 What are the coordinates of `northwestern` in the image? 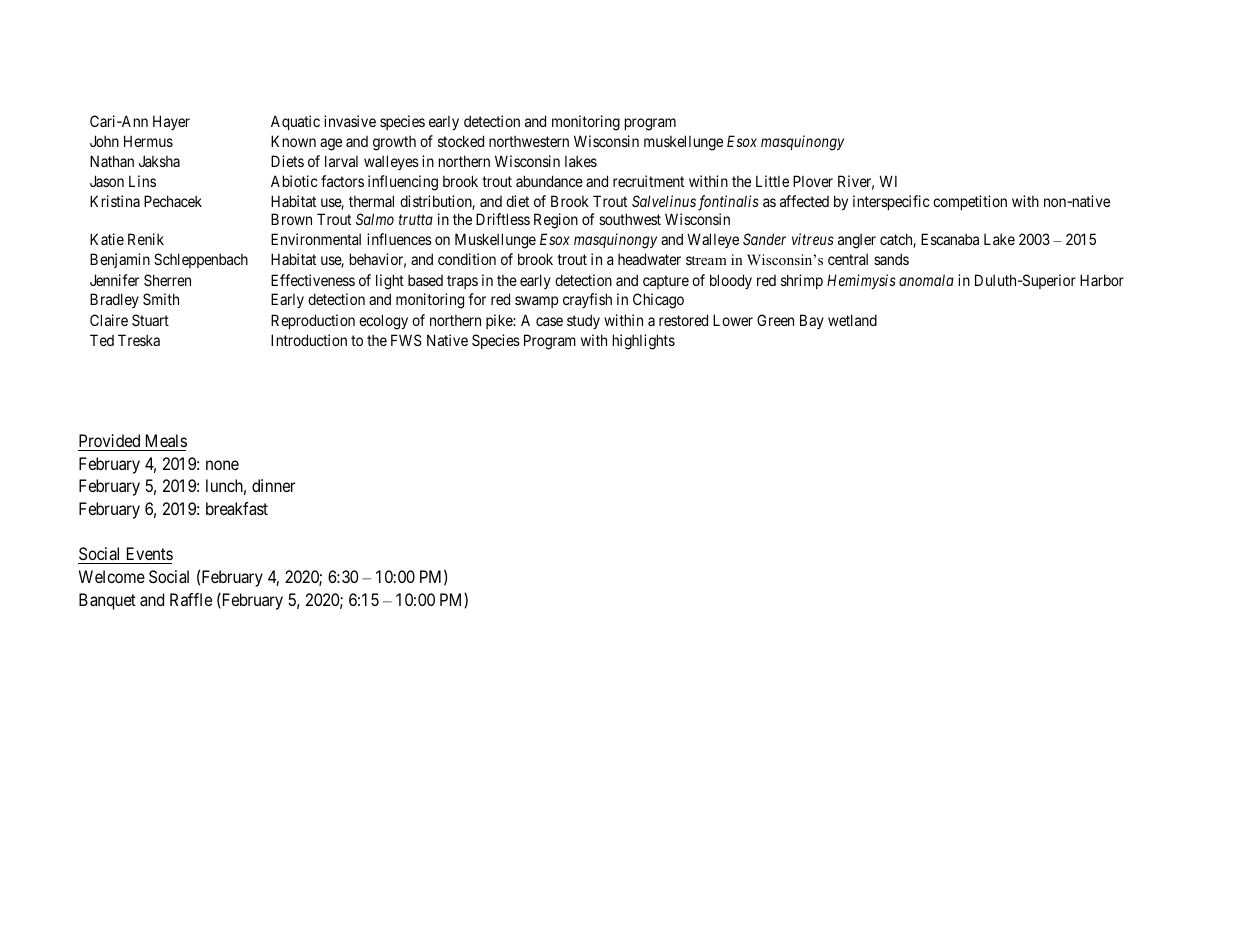 It's located at (529, 141).
